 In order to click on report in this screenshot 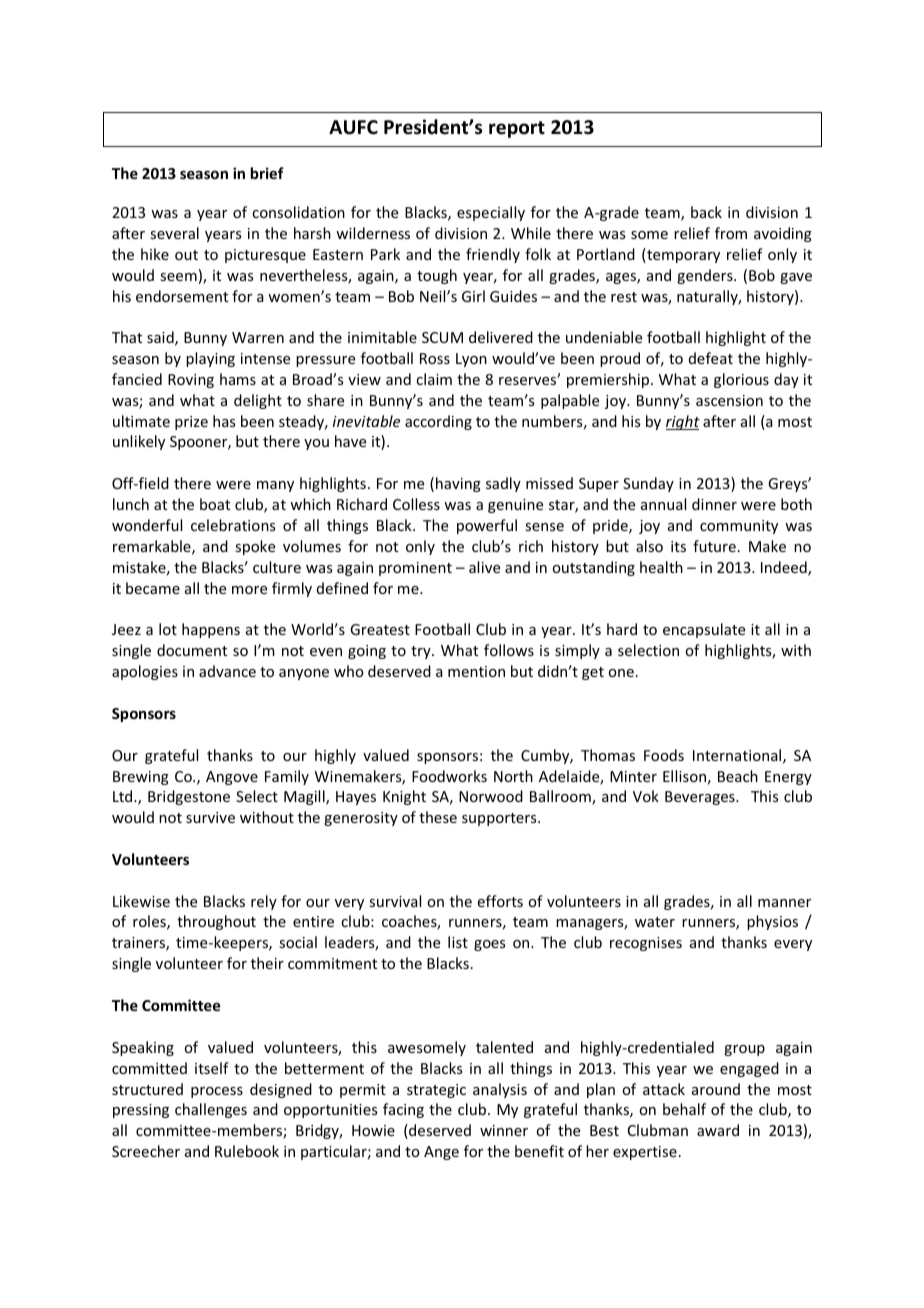, I will do `click(517, 129)`.
